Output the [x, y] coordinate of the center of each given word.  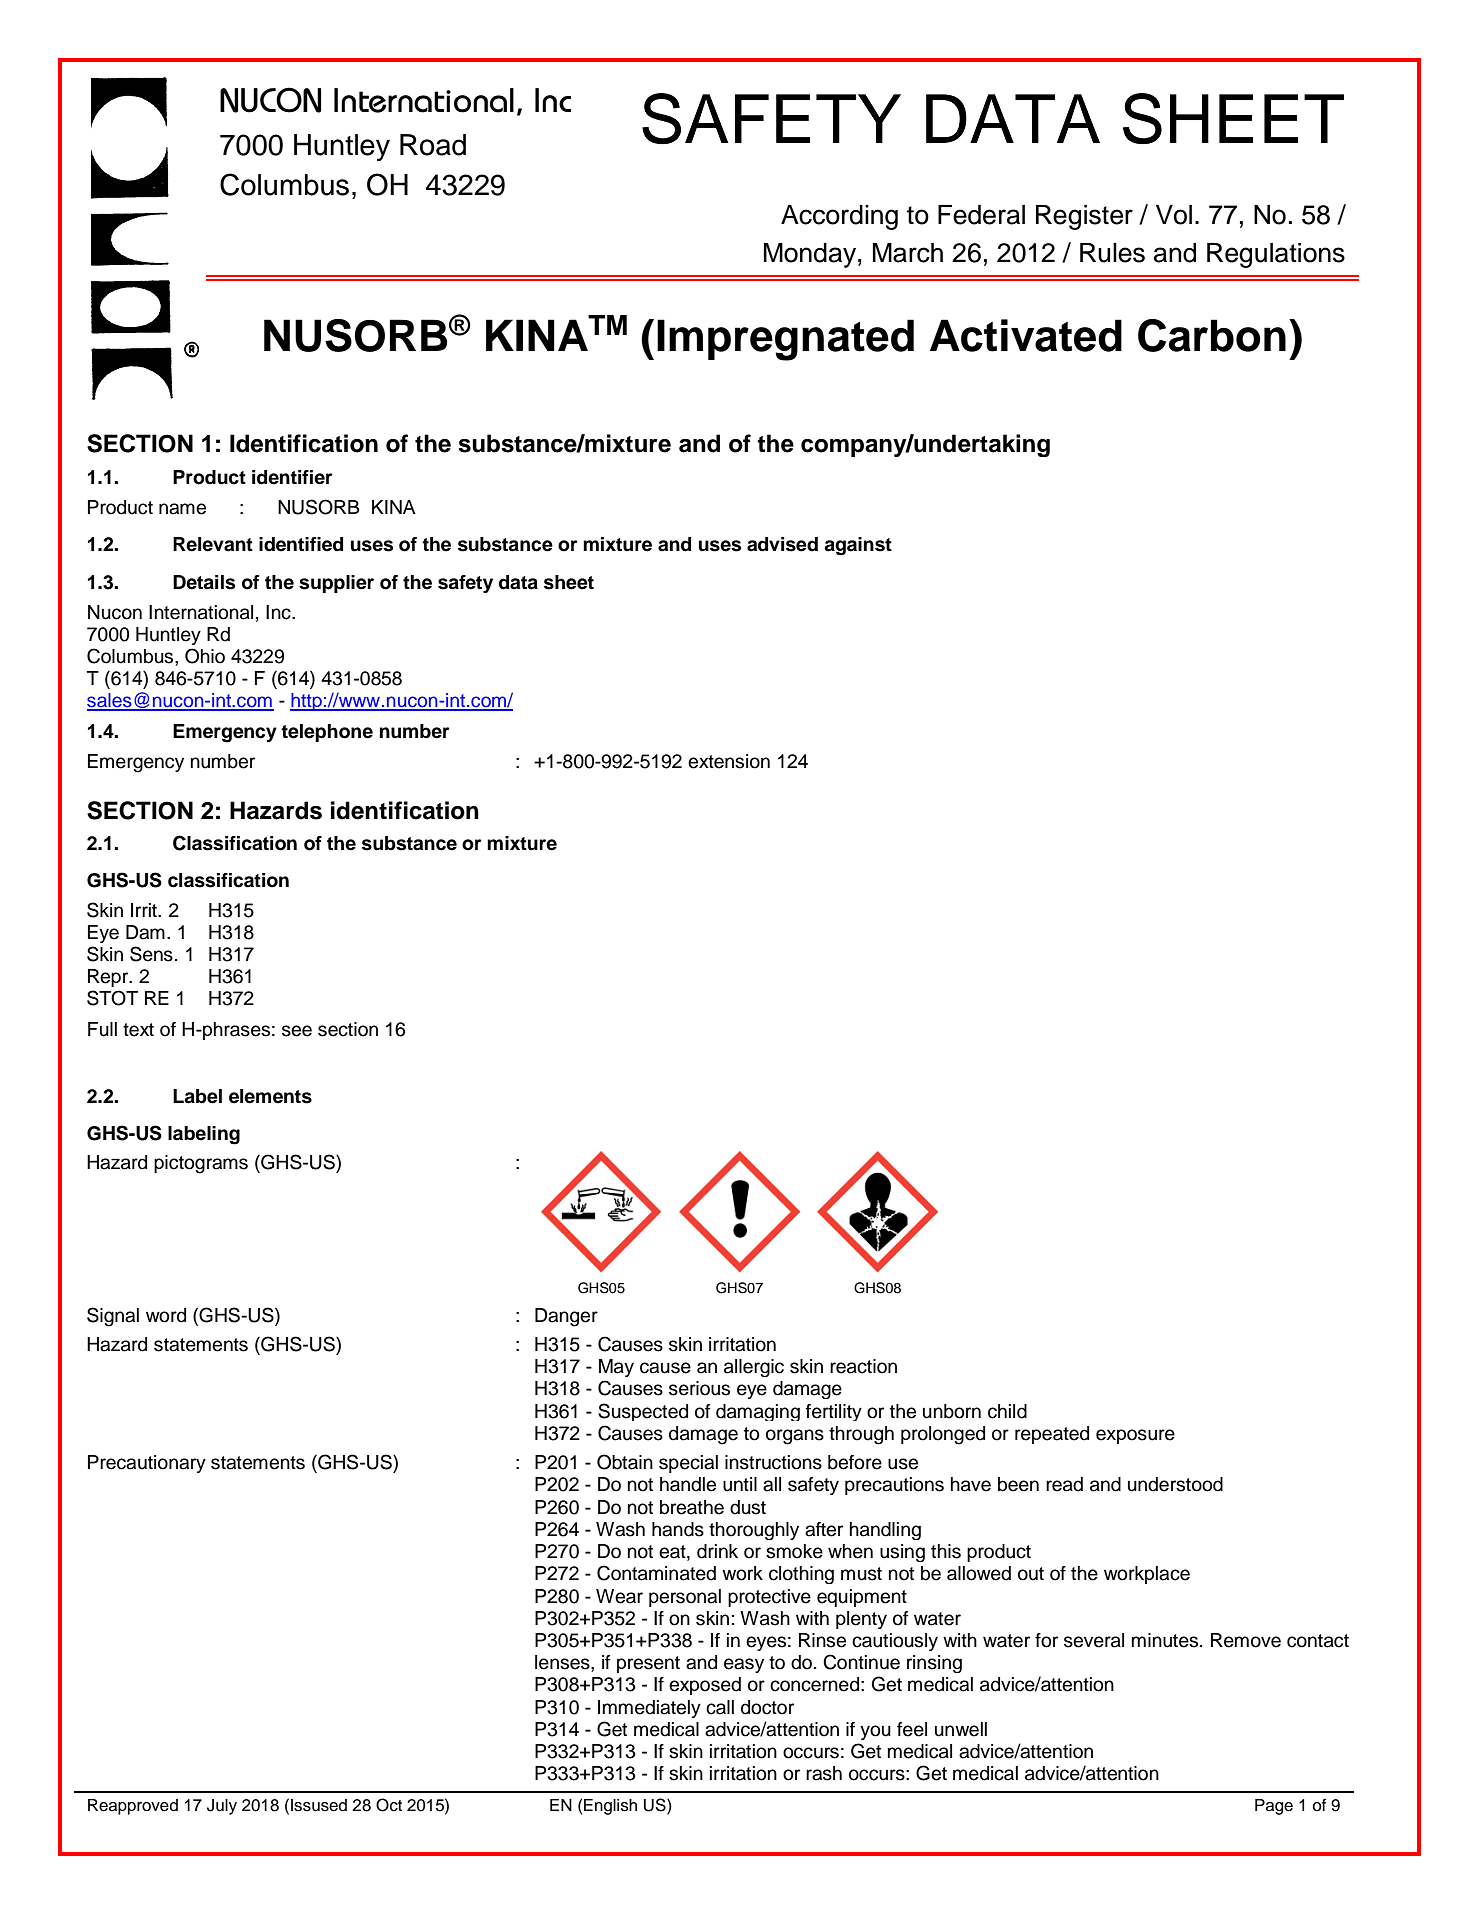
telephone [327, 733]
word [166, 1315]
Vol [1174, 215]
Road [433, 145]
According [839, 217]
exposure [1135, 1436]
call [720, 1707]
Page [1274, 1807]
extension [729, 761]
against [858, 546]
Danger [566, 1317]
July [222, 1807]
